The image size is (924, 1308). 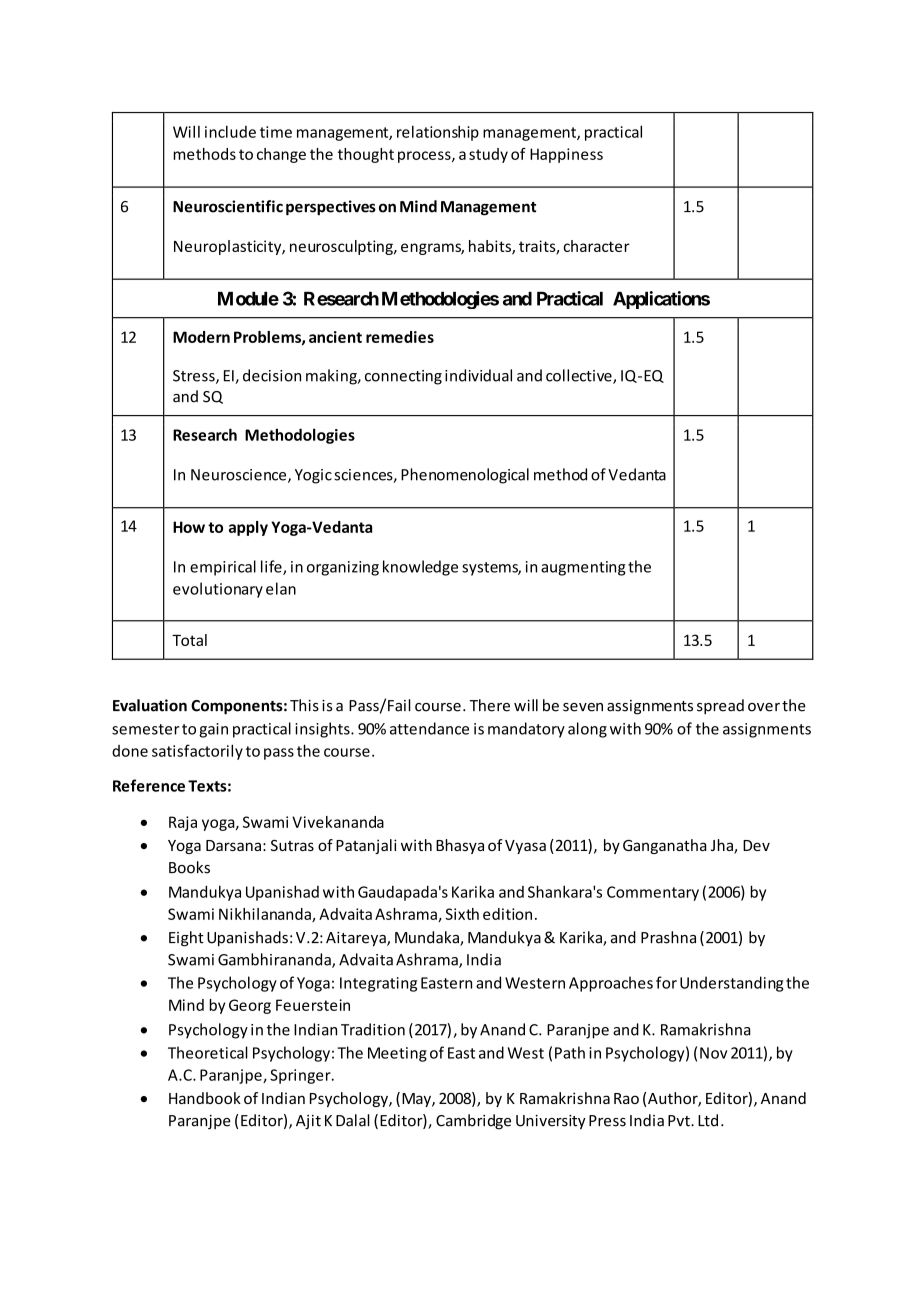 I want to click on satisfactorily, so click(x=197, y=752).
